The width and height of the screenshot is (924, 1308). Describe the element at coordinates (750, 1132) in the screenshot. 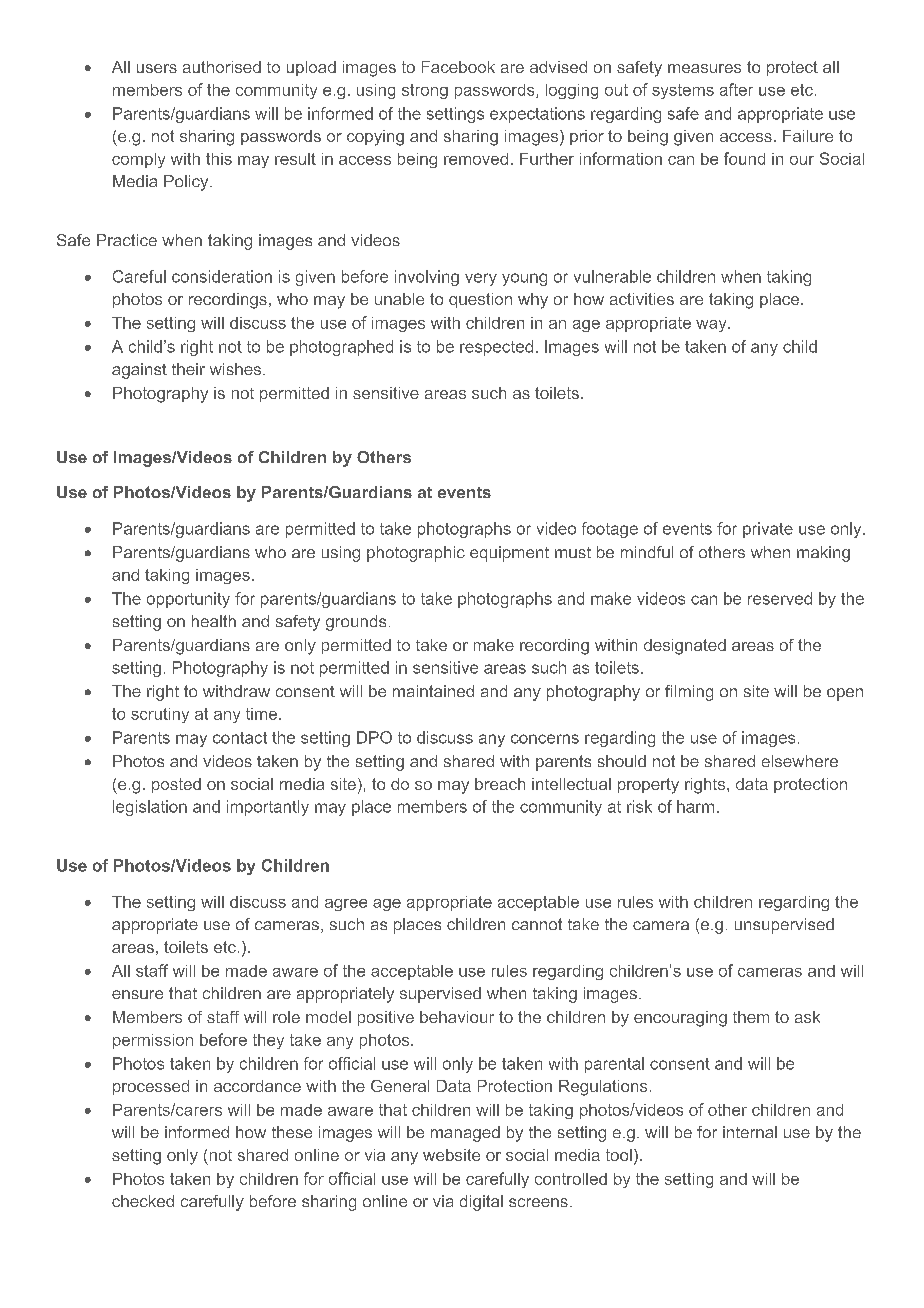

I see `internal` at that location.
